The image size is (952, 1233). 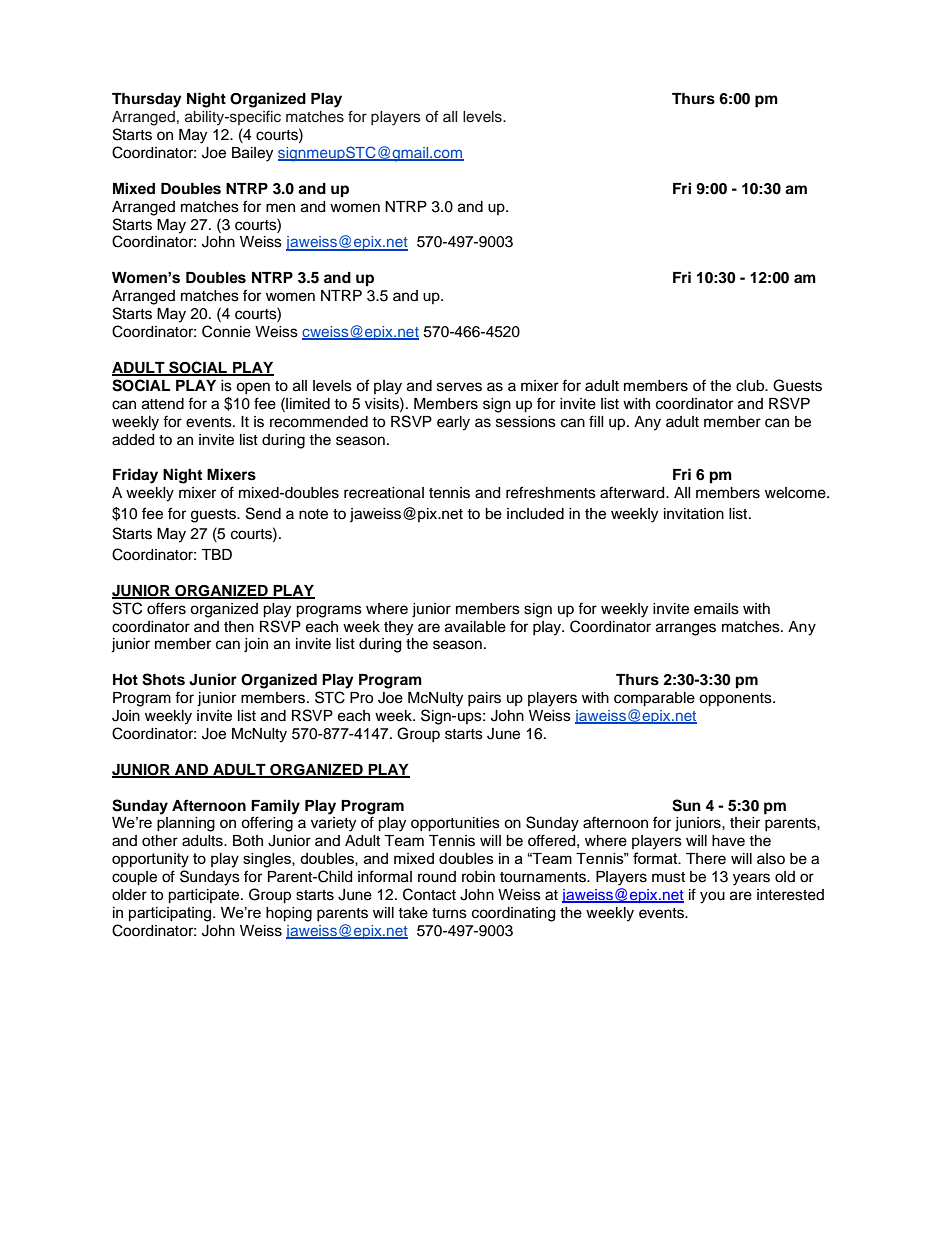 What do you see at coordinates (694, 514) in the image?
I see `invitation` at bounding box center [694, 514].
